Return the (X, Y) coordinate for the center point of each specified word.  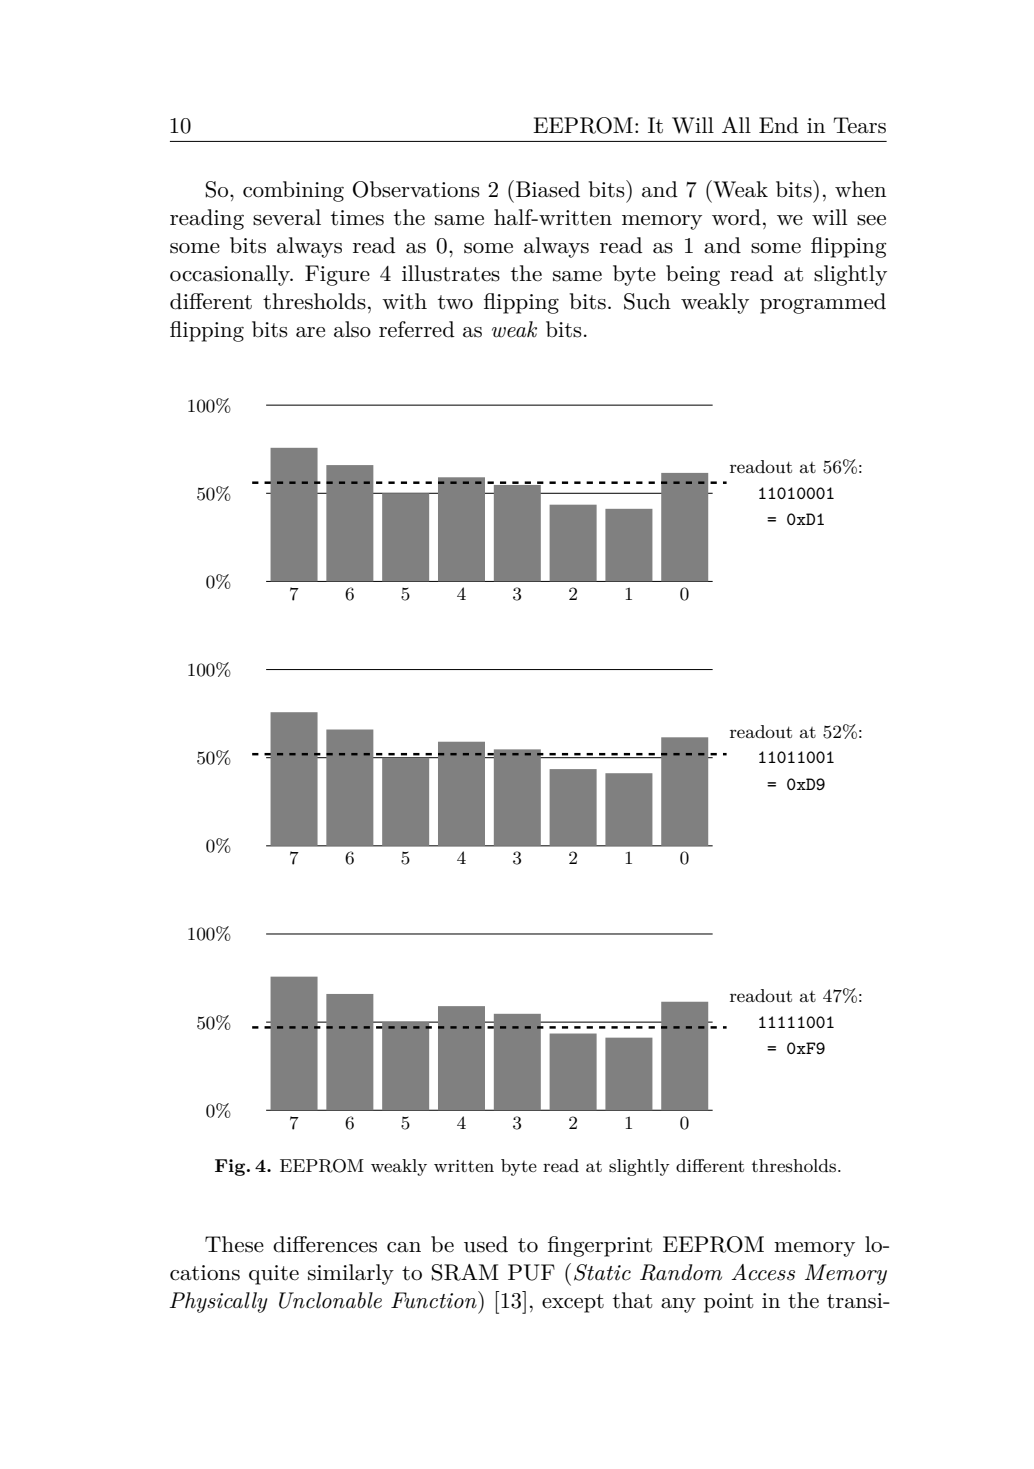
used (486, 1244)
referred (417, 329)
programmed (823, 303)
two (455, 302)
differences (325, 1244)
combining (293, 191)
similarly (351, 1274)
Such (647, 301)
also (352, 329)
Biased (548, 189)
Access (763, 1272)
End (779, 125)
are (310, 332)
